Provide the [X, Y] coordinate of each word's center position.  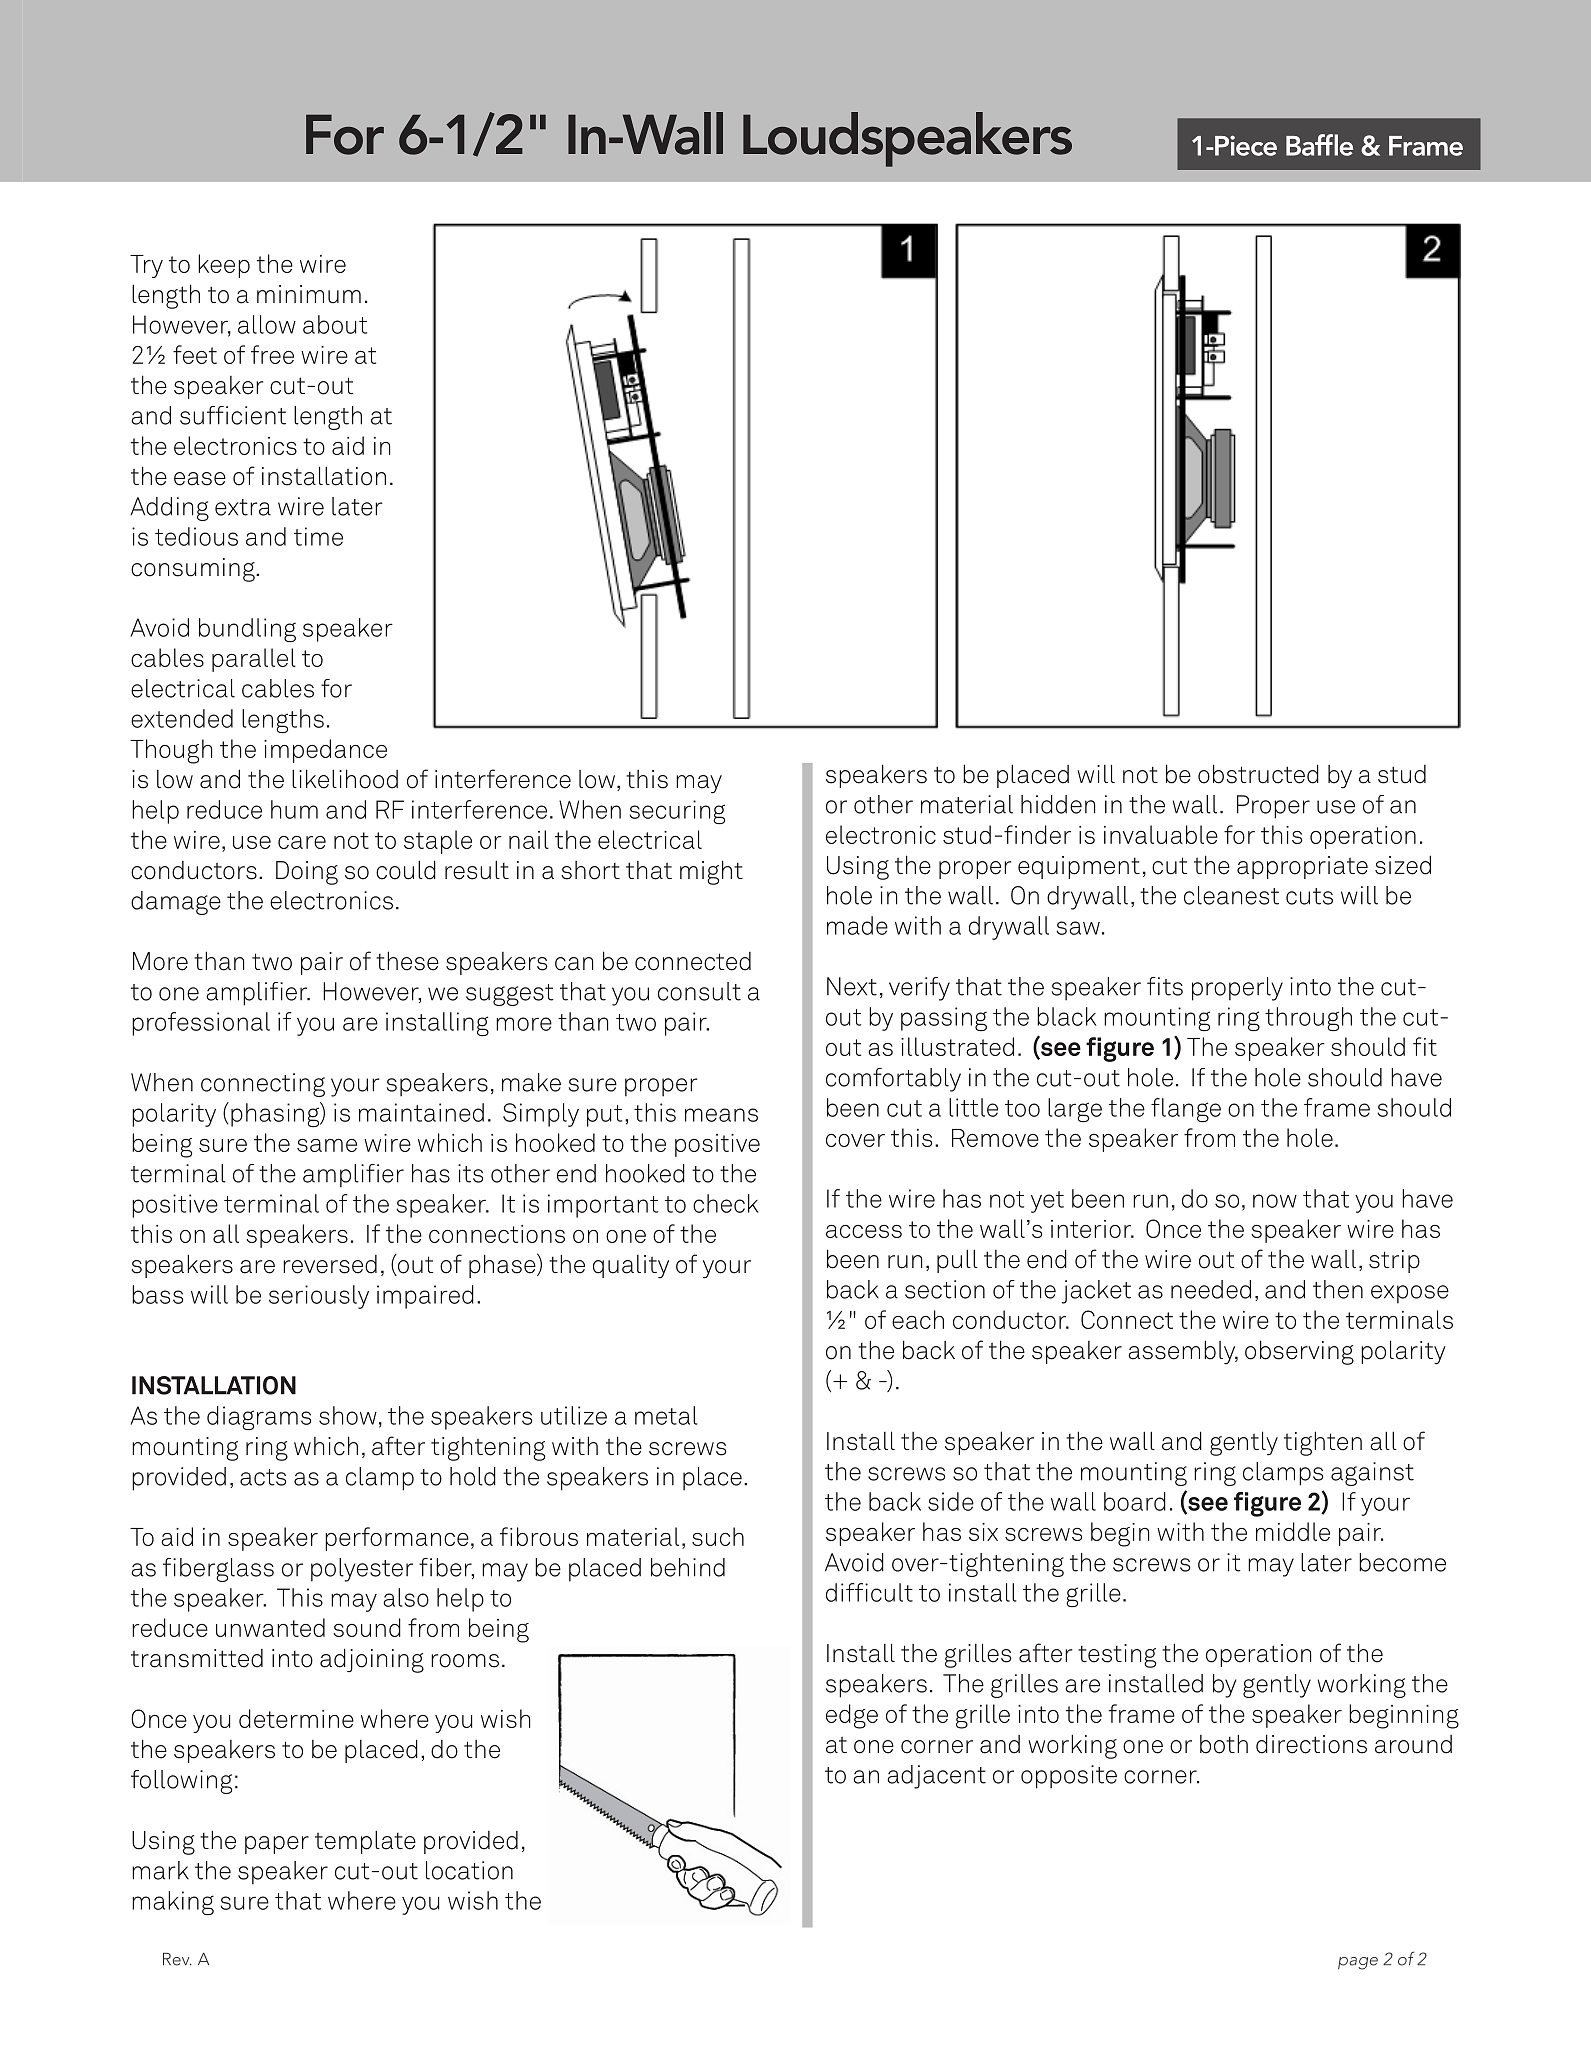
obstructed [1258, 774]
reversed [330, 1264]
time [318, 536]
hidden [1058, 804]
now [1275, 1201]
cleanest [1231, 895]
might [711, 872]
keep [224, 266]
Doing [307, 873]
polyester [362, 1570]
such [718, 1536]
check [725, 1203]
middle [1293, 1531]
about [335, 324]
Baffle [1319, 145]
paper [277, 1845]
